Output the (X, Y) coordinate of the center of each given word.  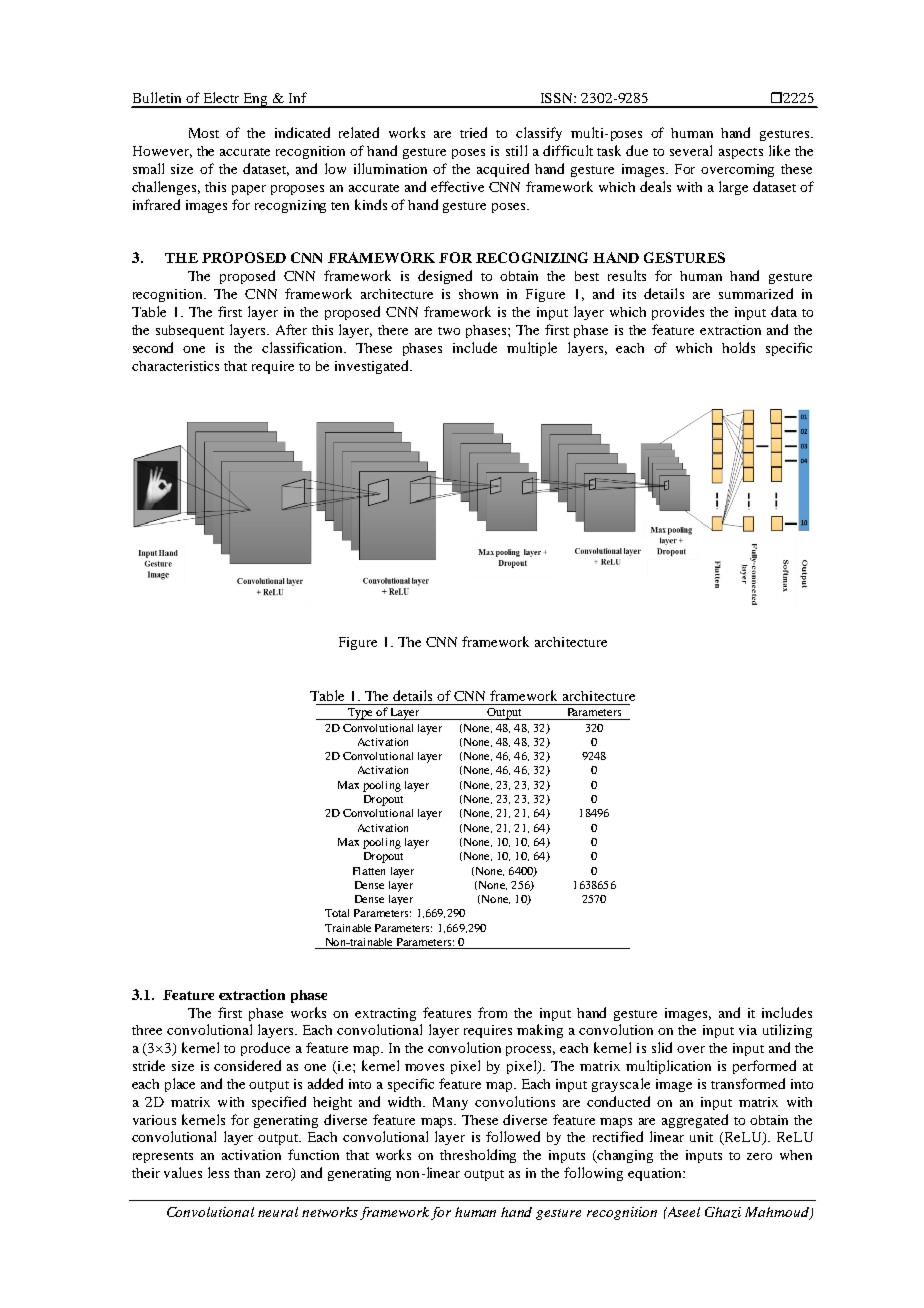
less (218, 1172)
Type (360, 714)
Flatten (369, 871)
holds (738, 347)
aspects (741, 153)
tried (473, 132)
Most (204, 133)
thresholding (478, 1156)
